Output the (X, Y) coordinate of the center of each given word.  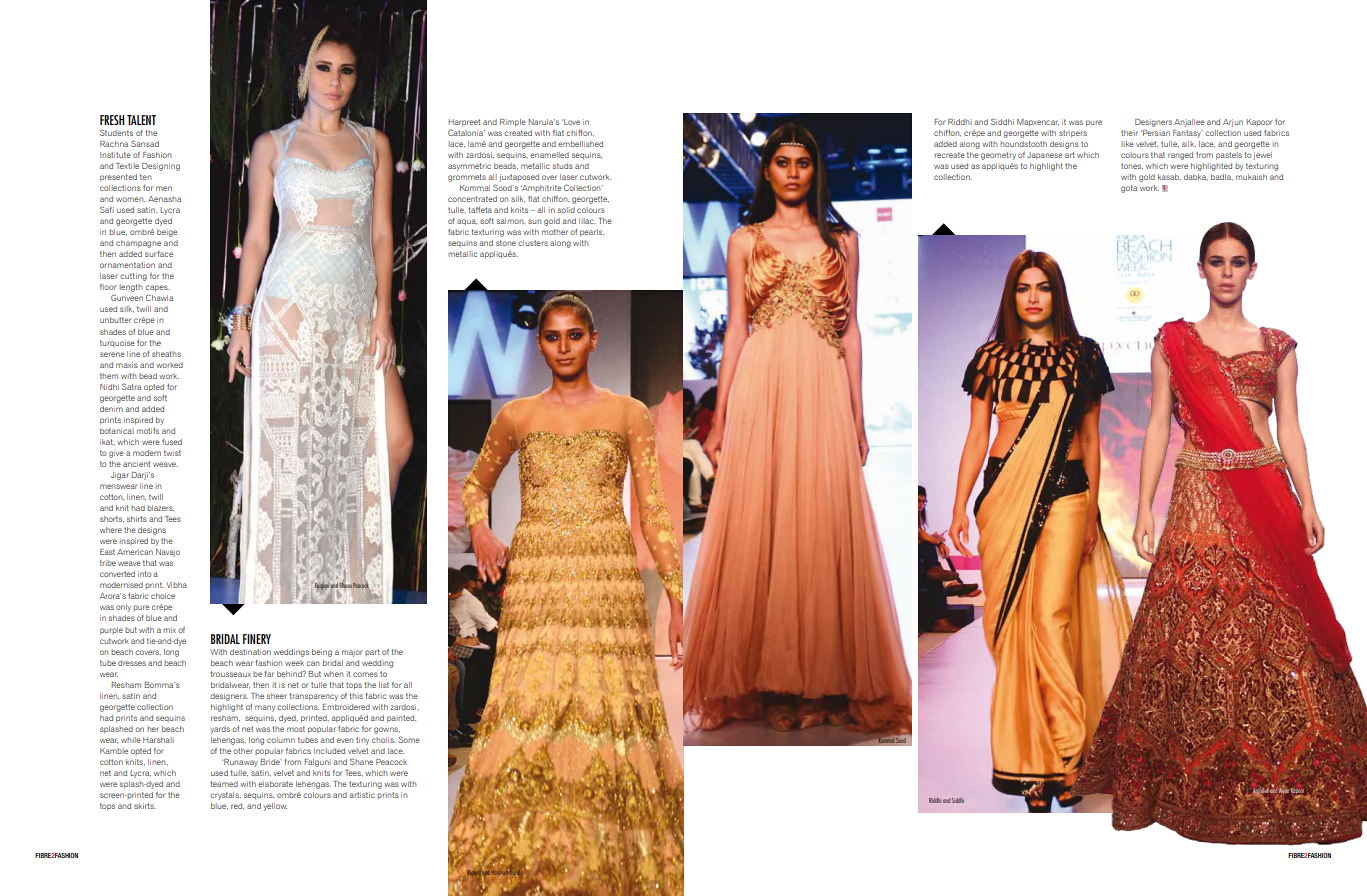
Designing (161, 167)
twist (172, 453)
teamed (224, 784)
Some (409, 739)
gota (1129, 189)
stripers (1073, 134)
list (384, 685)
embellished (580, 144)
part (372, 652)
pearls (592, 233)
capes (157, 288)
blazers (160, 508)
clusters (533, 243)
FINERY (257, 639)
